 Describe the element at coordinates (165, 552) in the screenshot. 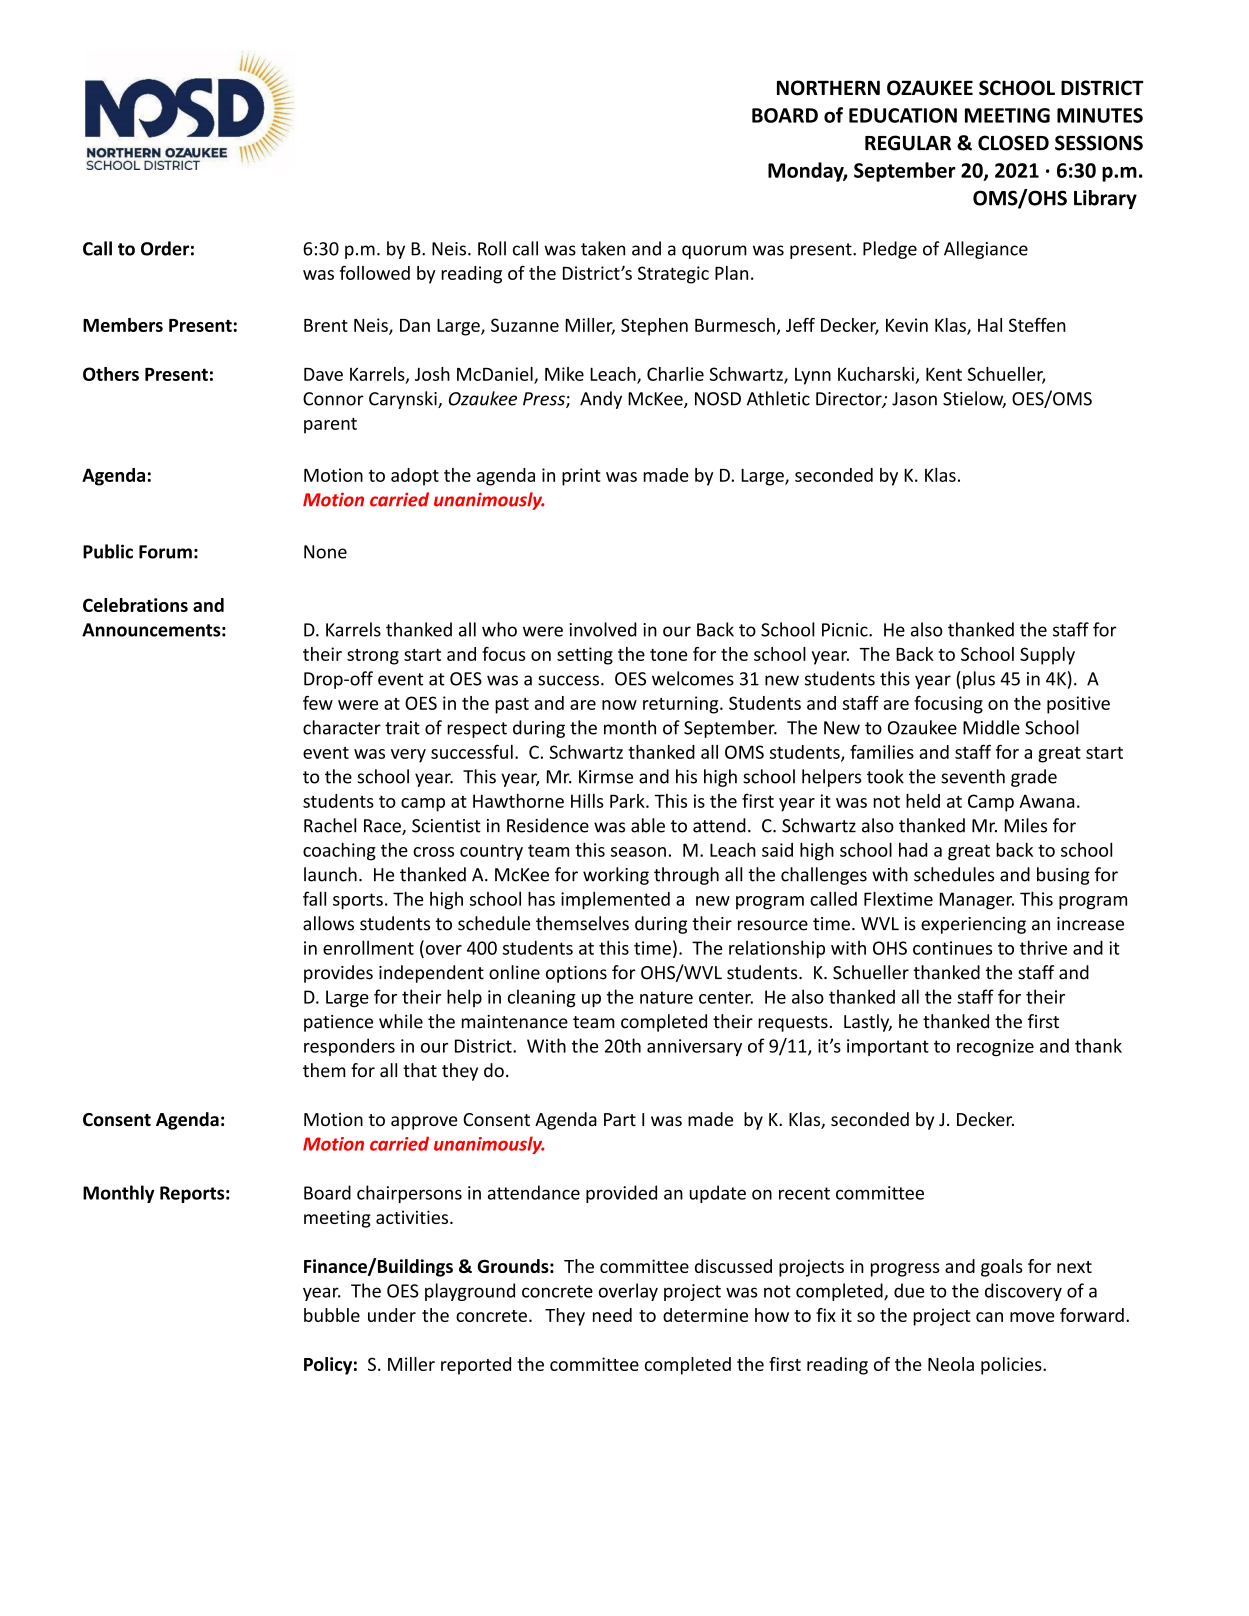

I see `Forum` at that location.
